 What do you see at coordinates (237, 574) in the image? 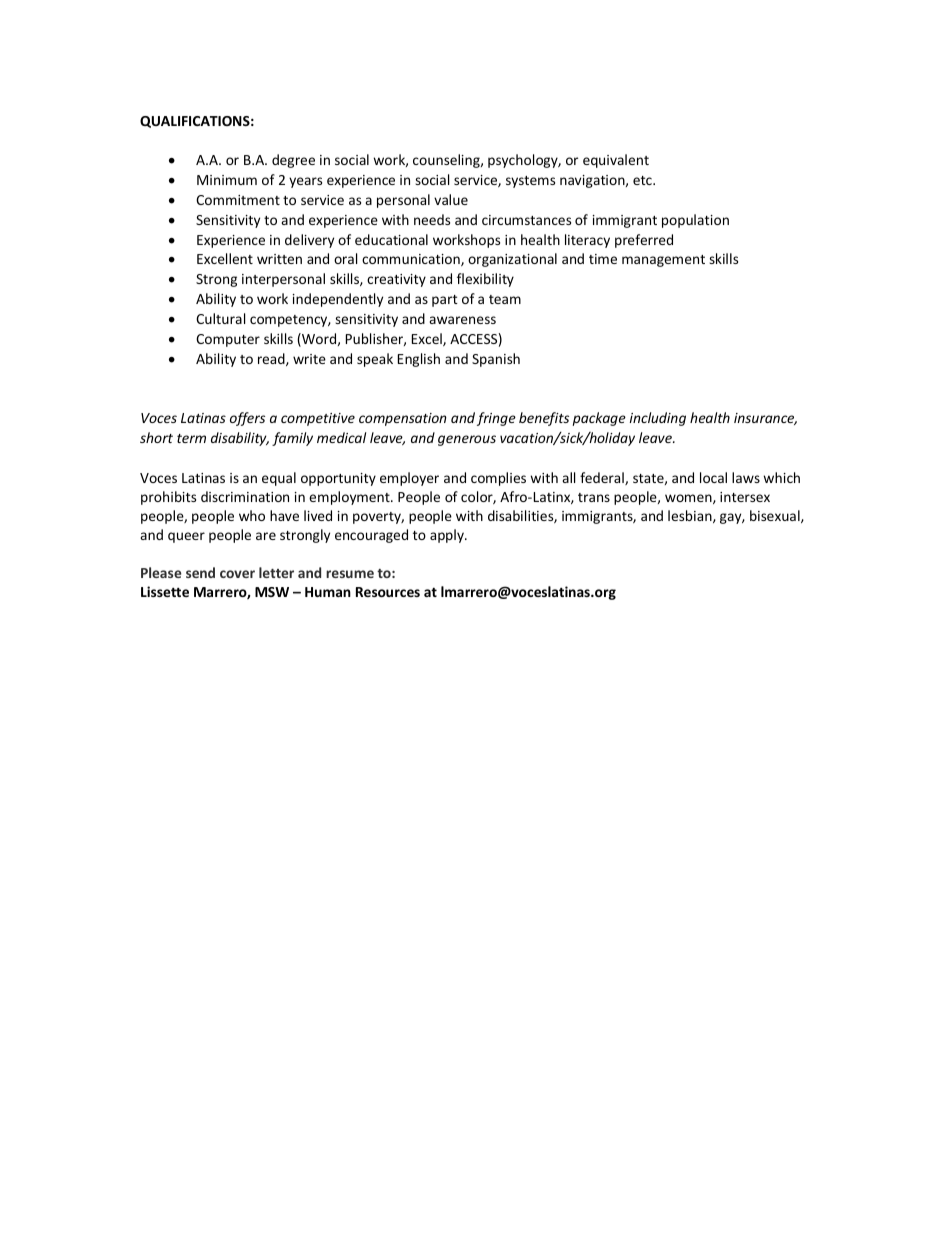
I see `cover` at bounding box center [237, 574].
